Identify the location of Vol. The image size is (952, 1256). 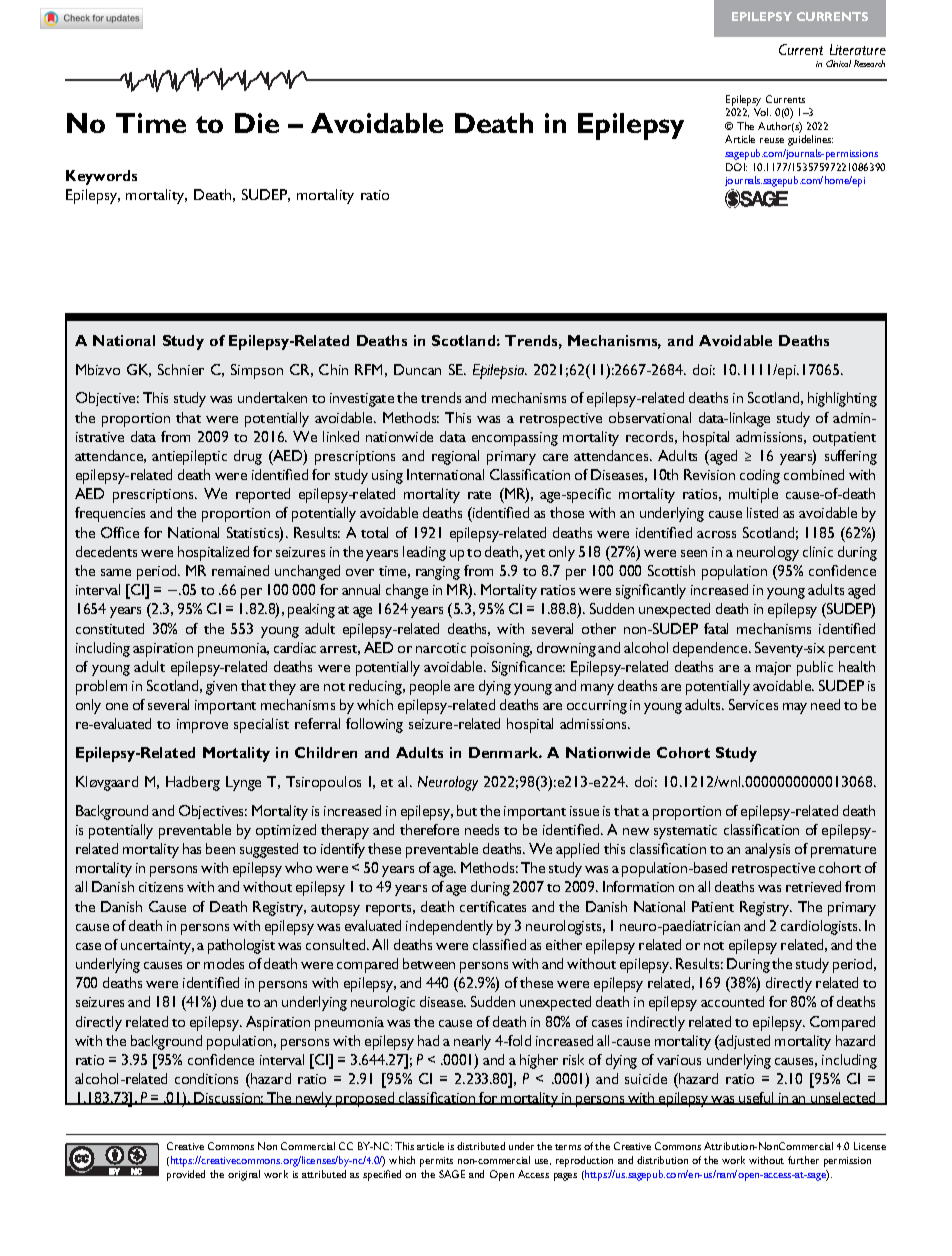
(762, 112).
